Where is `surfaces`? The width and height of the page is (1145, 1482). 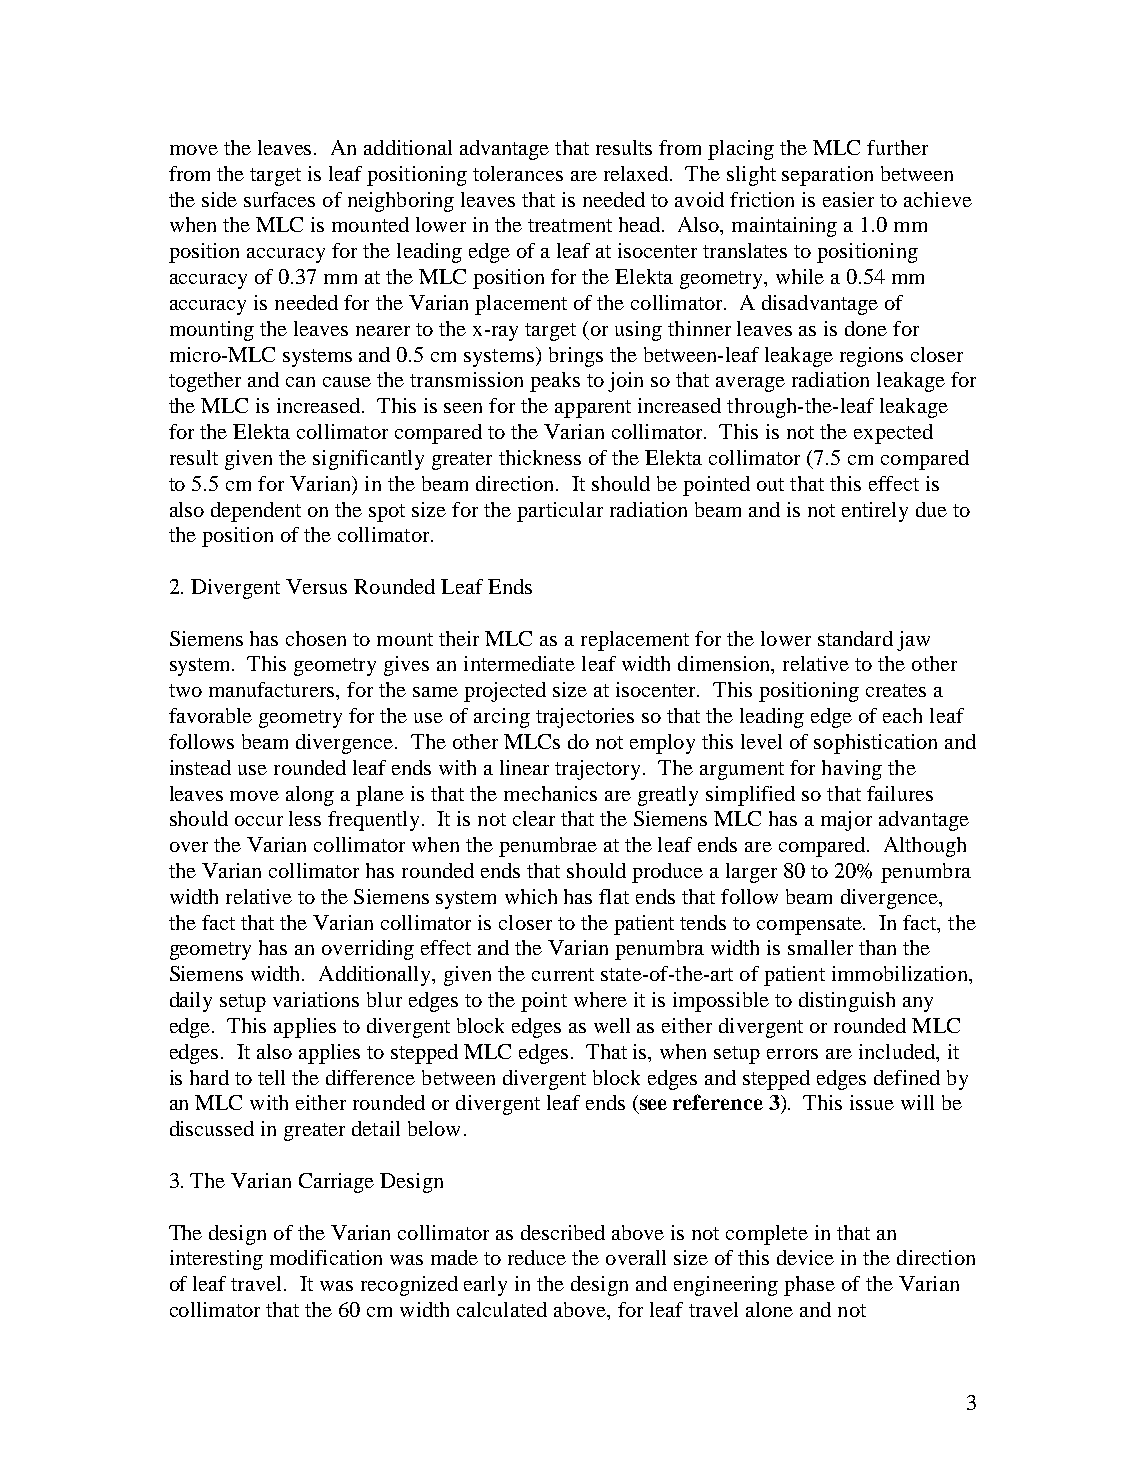
surfaces is located at coordinates (279, 199).
